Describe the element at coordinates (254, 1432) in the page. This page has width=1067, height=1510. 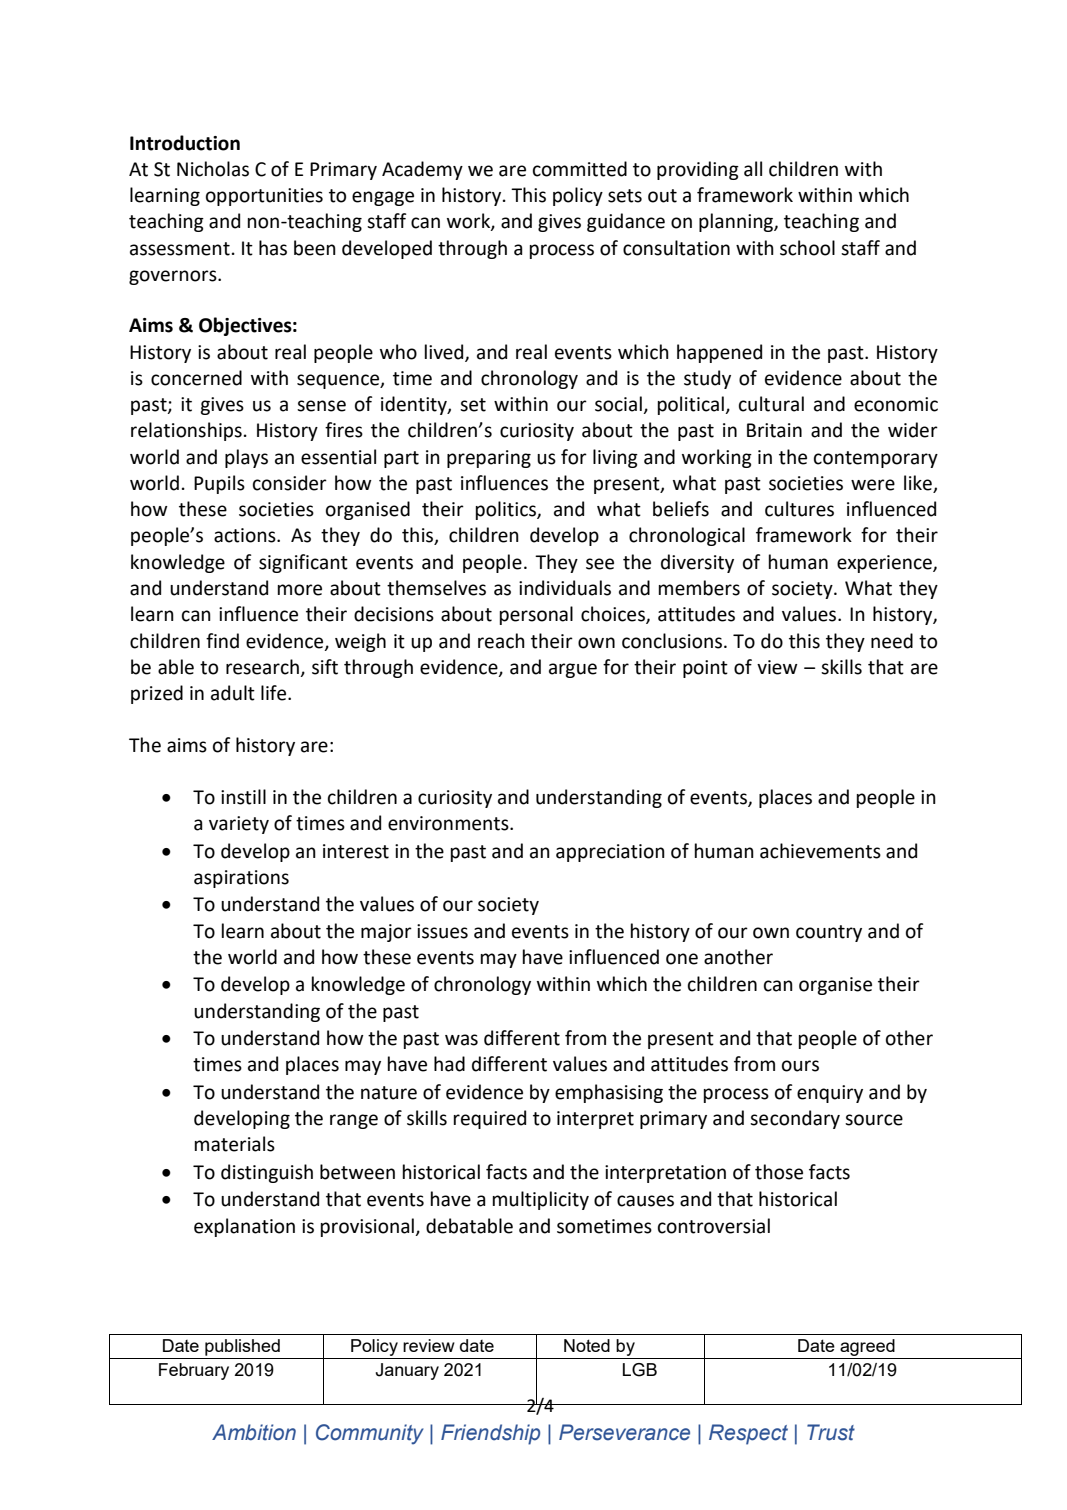
I see `Ambition` at that location.
